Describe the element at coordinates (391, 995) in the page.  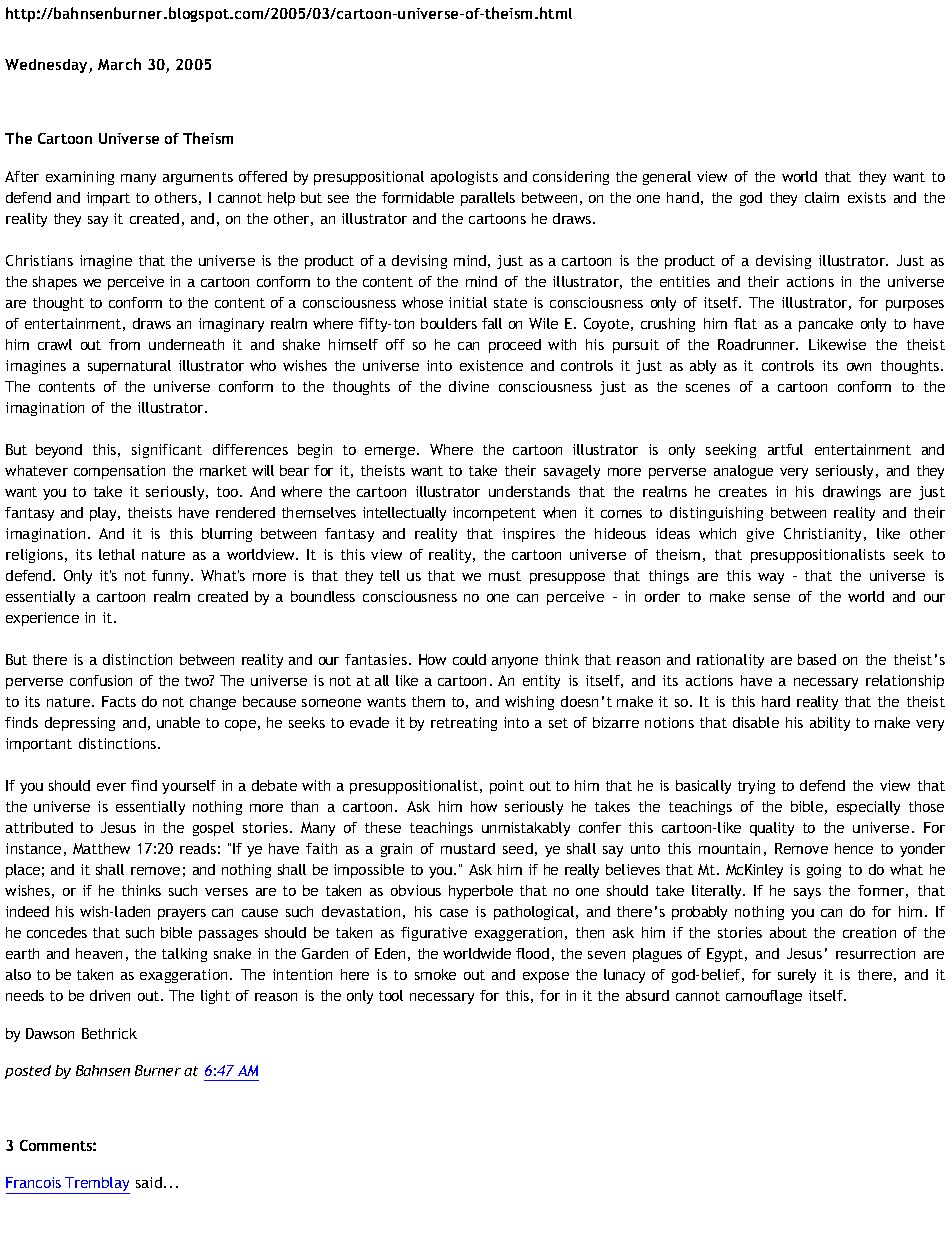
I see `tool` at that location.
